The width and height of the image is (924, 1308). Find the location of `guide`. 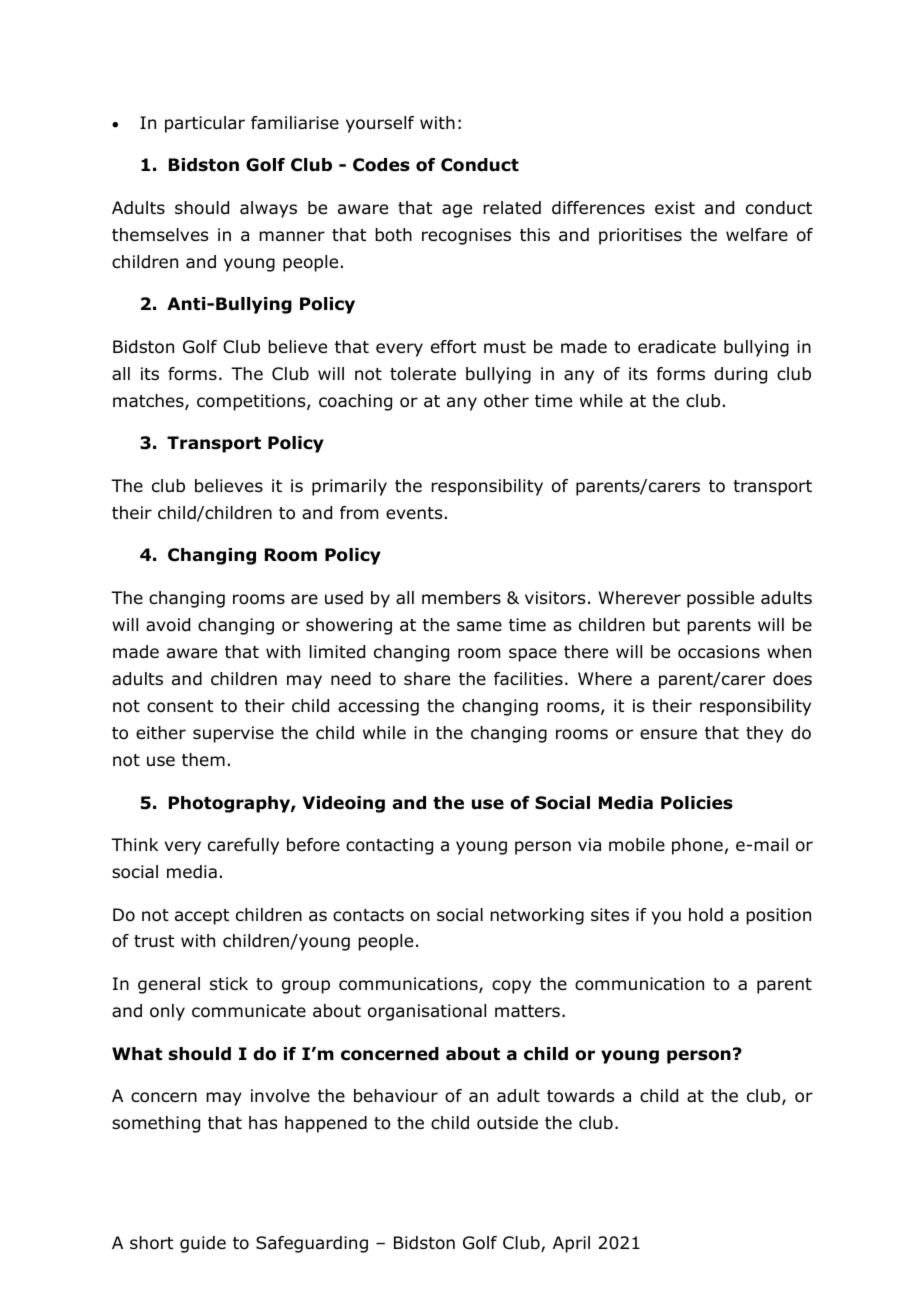

guide is located at coordinates (203, 1244).
